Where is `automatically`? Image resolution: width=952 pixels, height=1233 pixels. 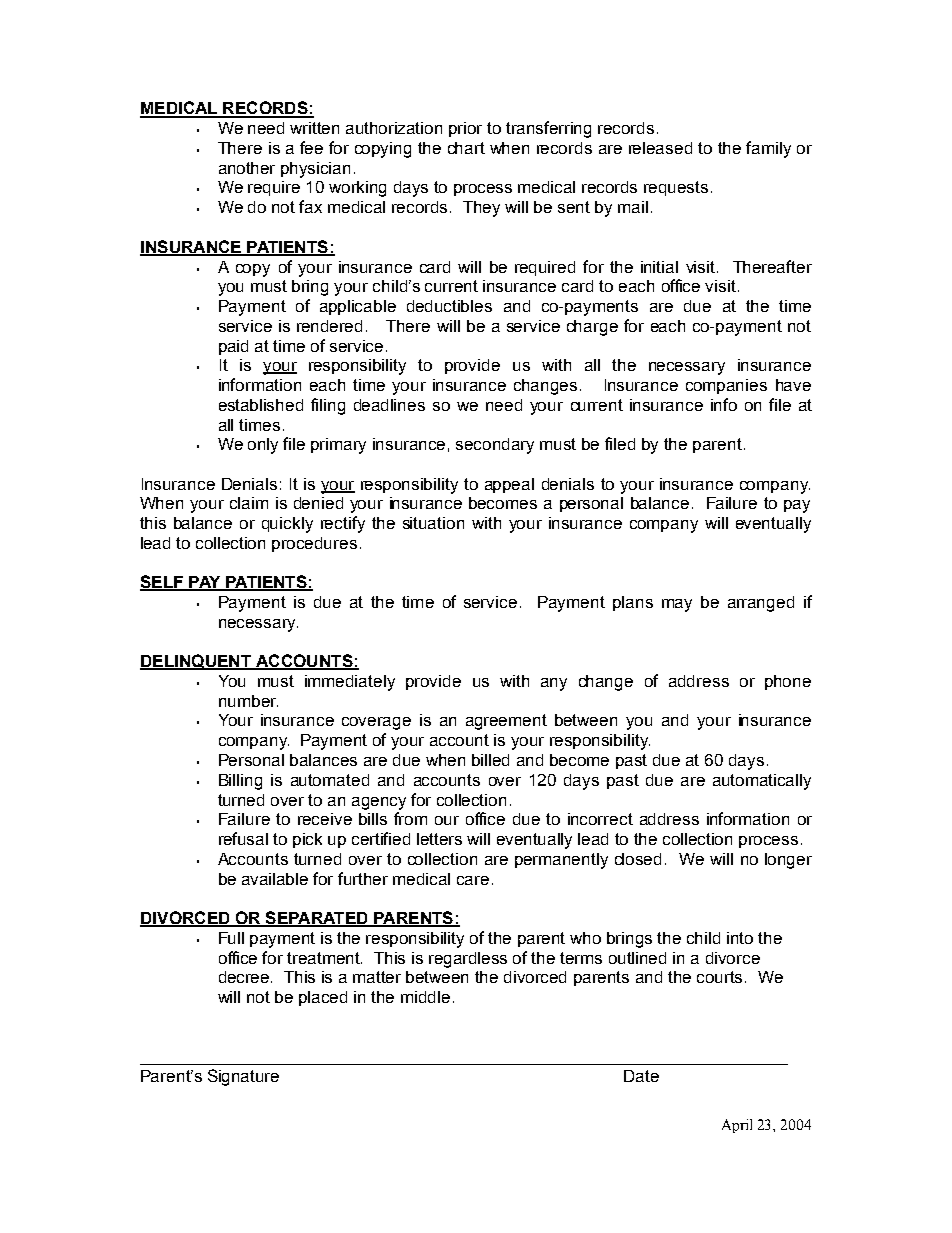 automatically is located at coordinates (762, 782).
